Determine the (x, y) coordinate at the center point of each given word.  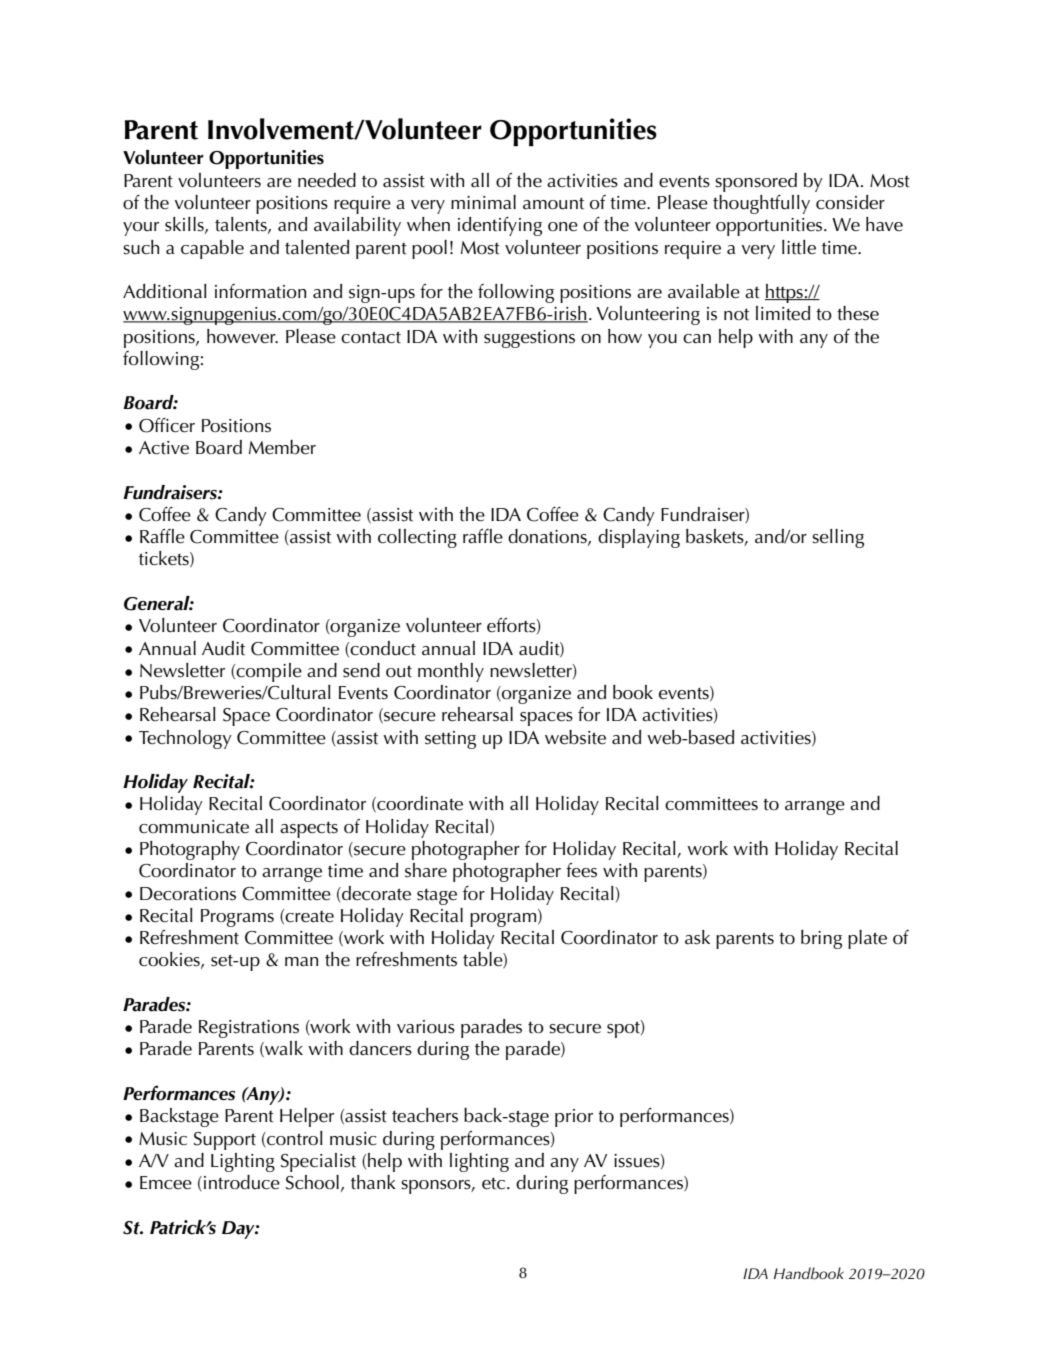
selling (838, 538)
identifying (500, 226)
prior (574, 1118)
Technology (185, 739)
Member (282, 447)
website (575, 737)
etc (495, 1183)
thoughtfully (761, 204)
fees (581, 870)
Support (225, 1141)
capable (212, 249)
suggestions (529, 339)
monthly (451, 672)
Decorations (188, 894)
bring (821, 939)
